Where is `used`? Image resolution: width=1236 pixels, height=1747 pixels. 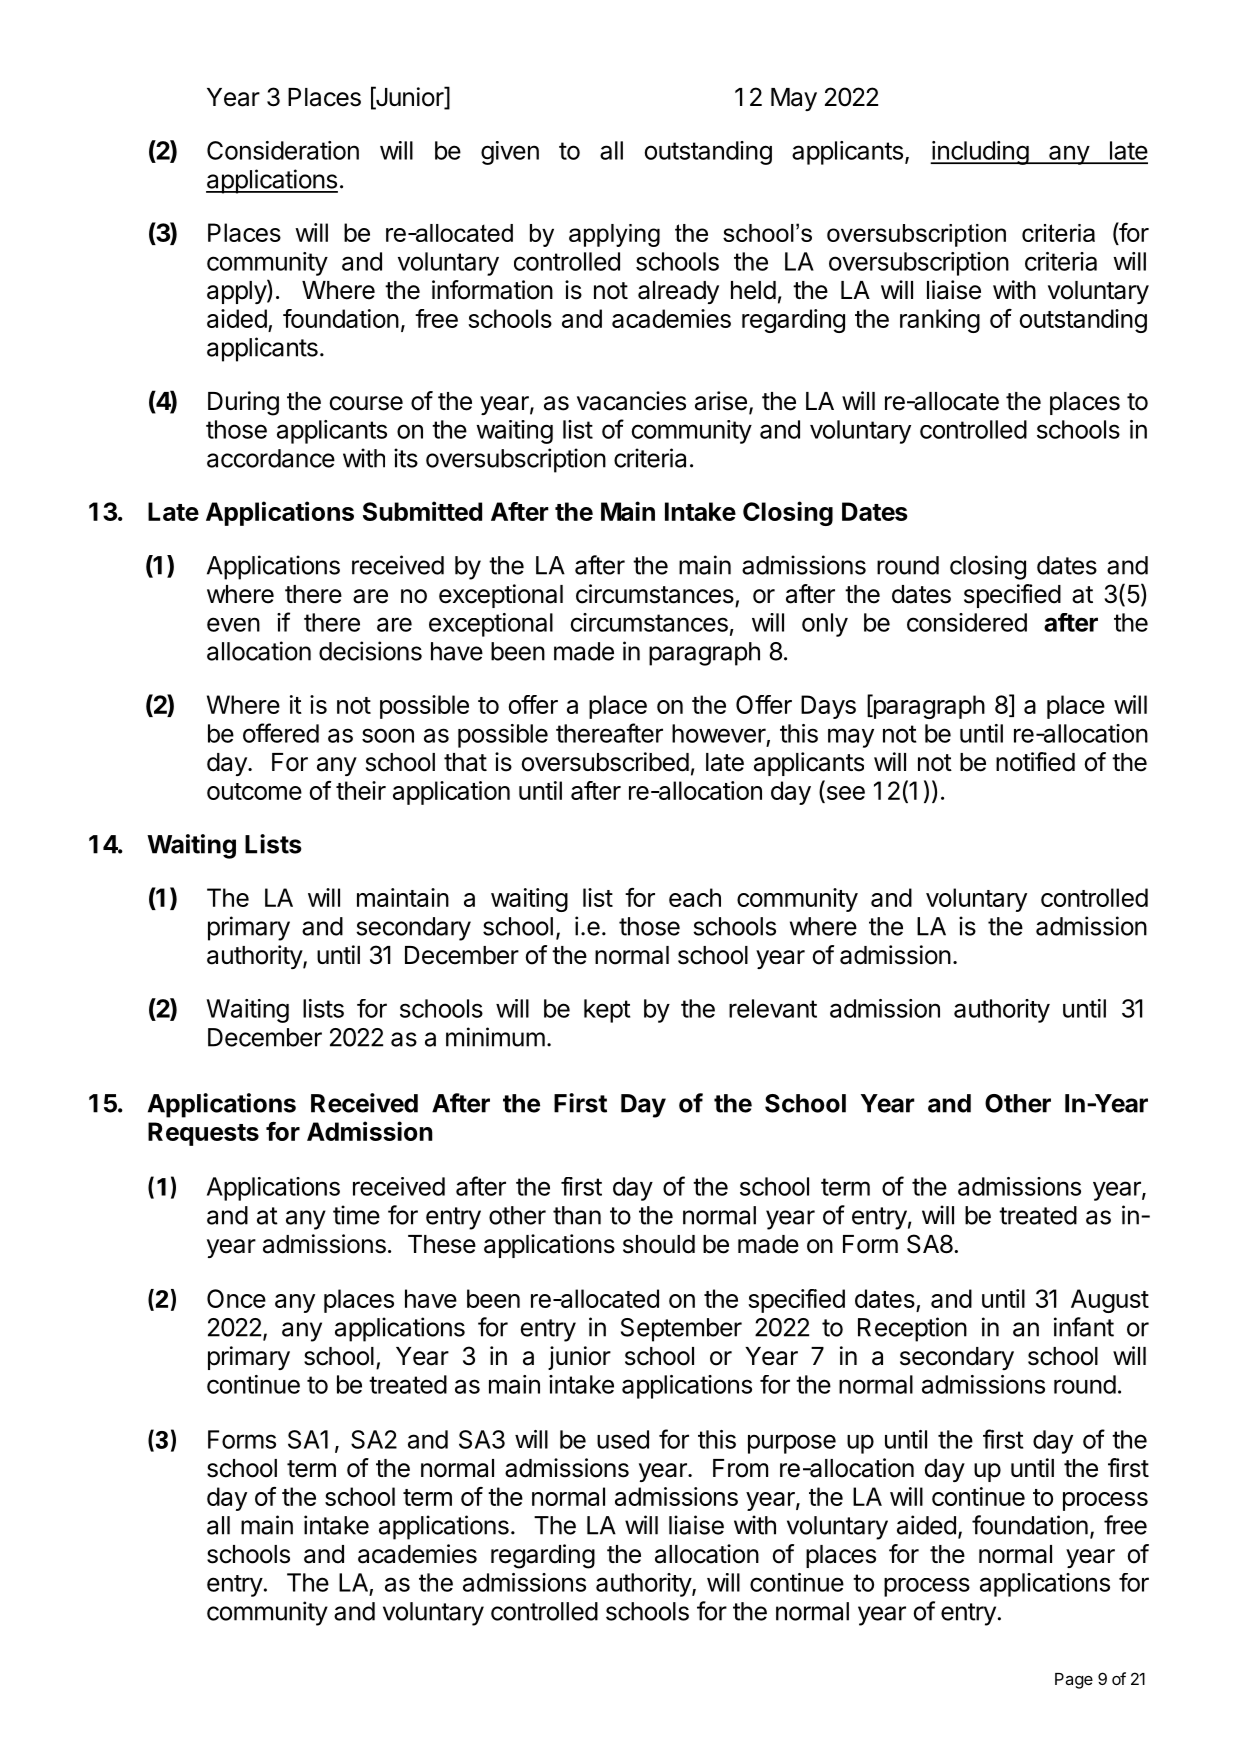 used is located at coordinates (623, 1439).
